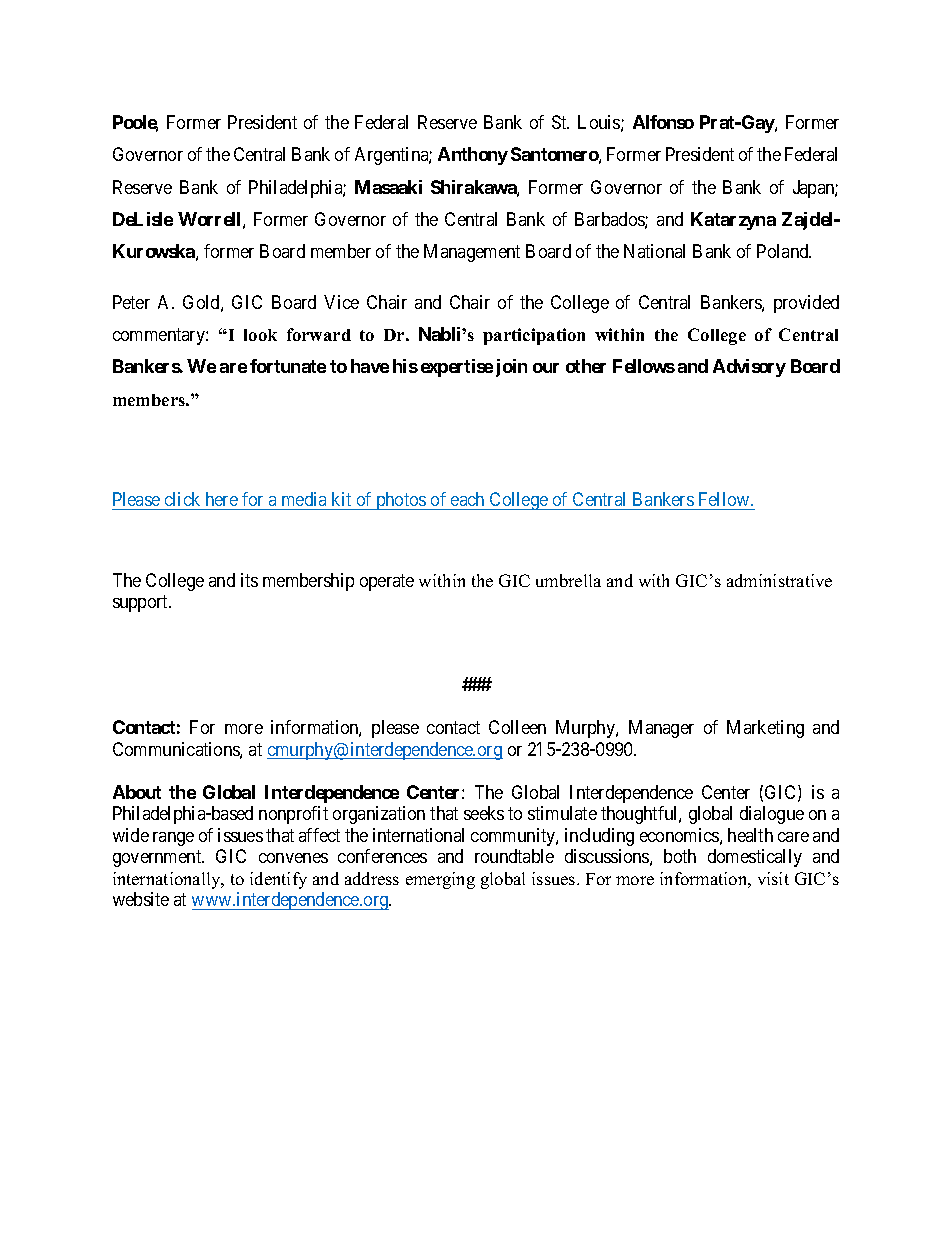 This screenshot has width=952, height=1233. What do you see at coordinates (440, 880) in the screenshot?
I see `emerging` at bounding box center [440, 880].
